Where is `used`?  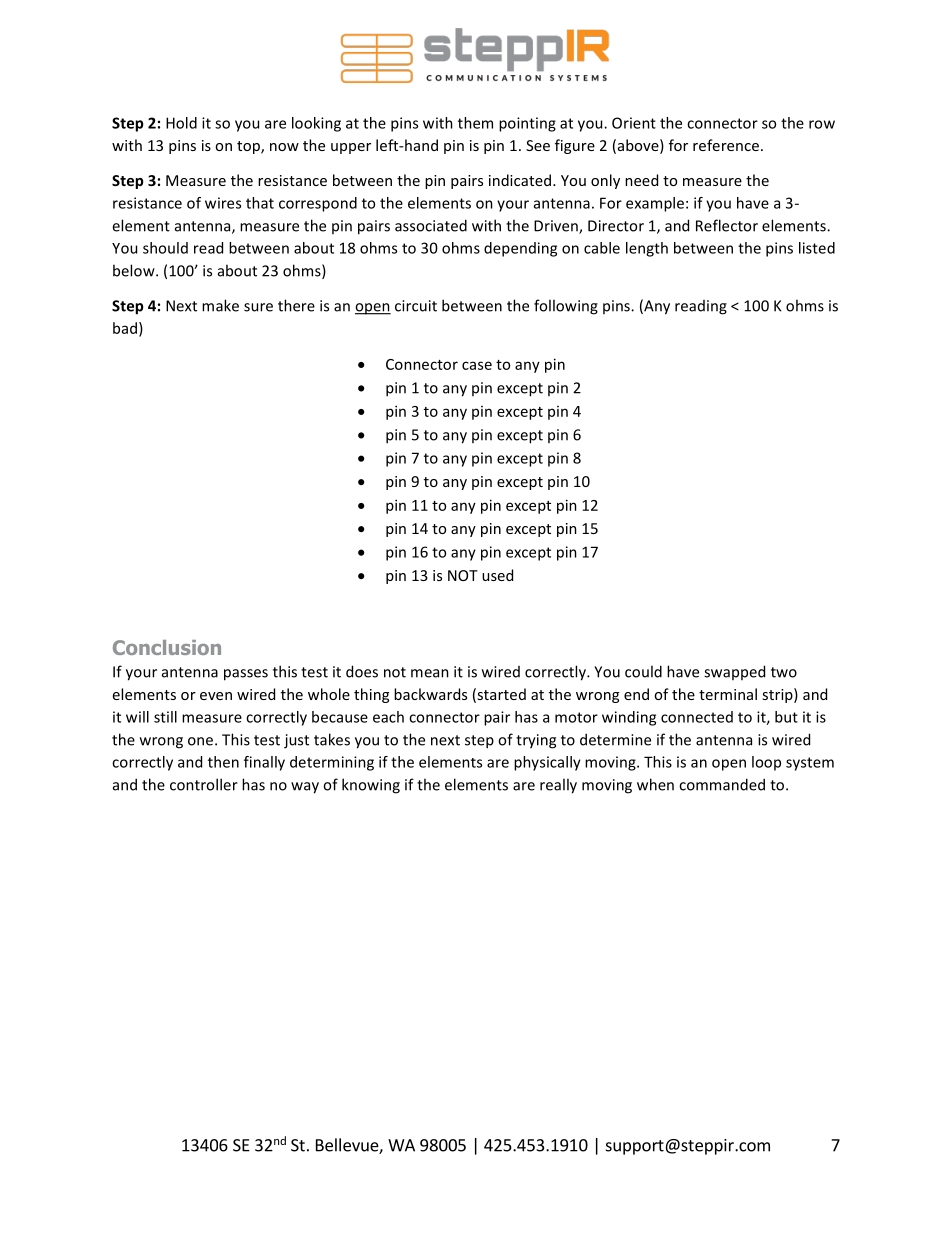 used is located at coordinates (497, 575).
